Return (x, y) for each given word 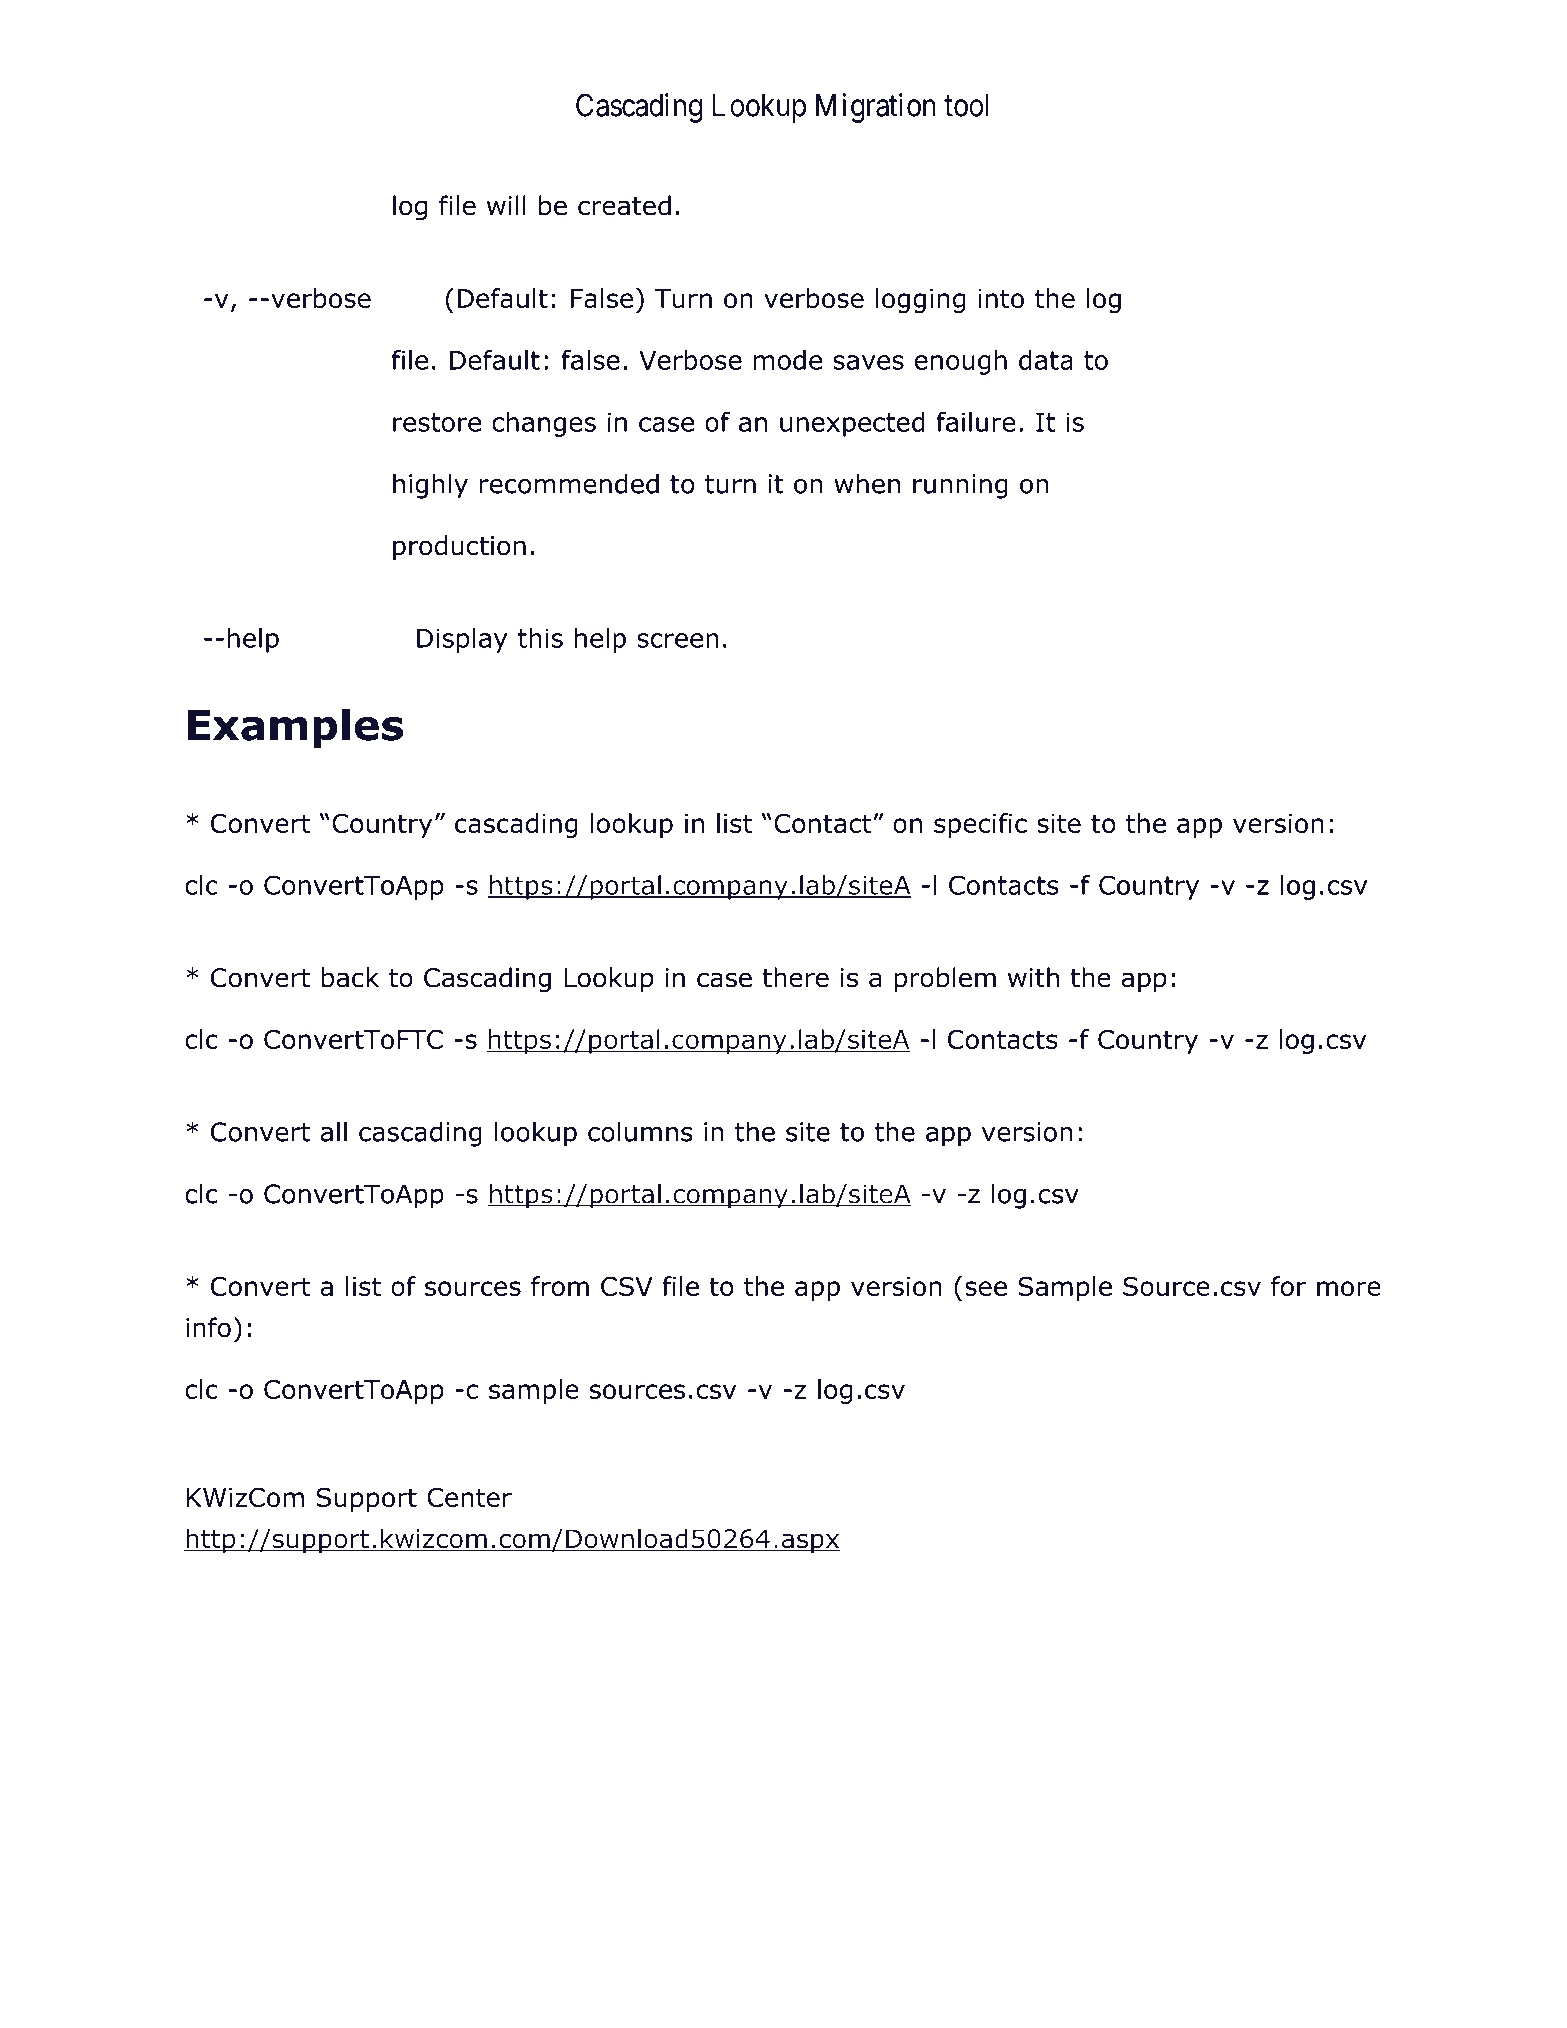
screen (678, 640)
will (506, 205)
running (960, 486)
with (1033, 977)
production (459, 547)
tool (966, 105)
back (350, 977)
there (795, 977)
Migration (876, 108)
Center (469, 1497)
